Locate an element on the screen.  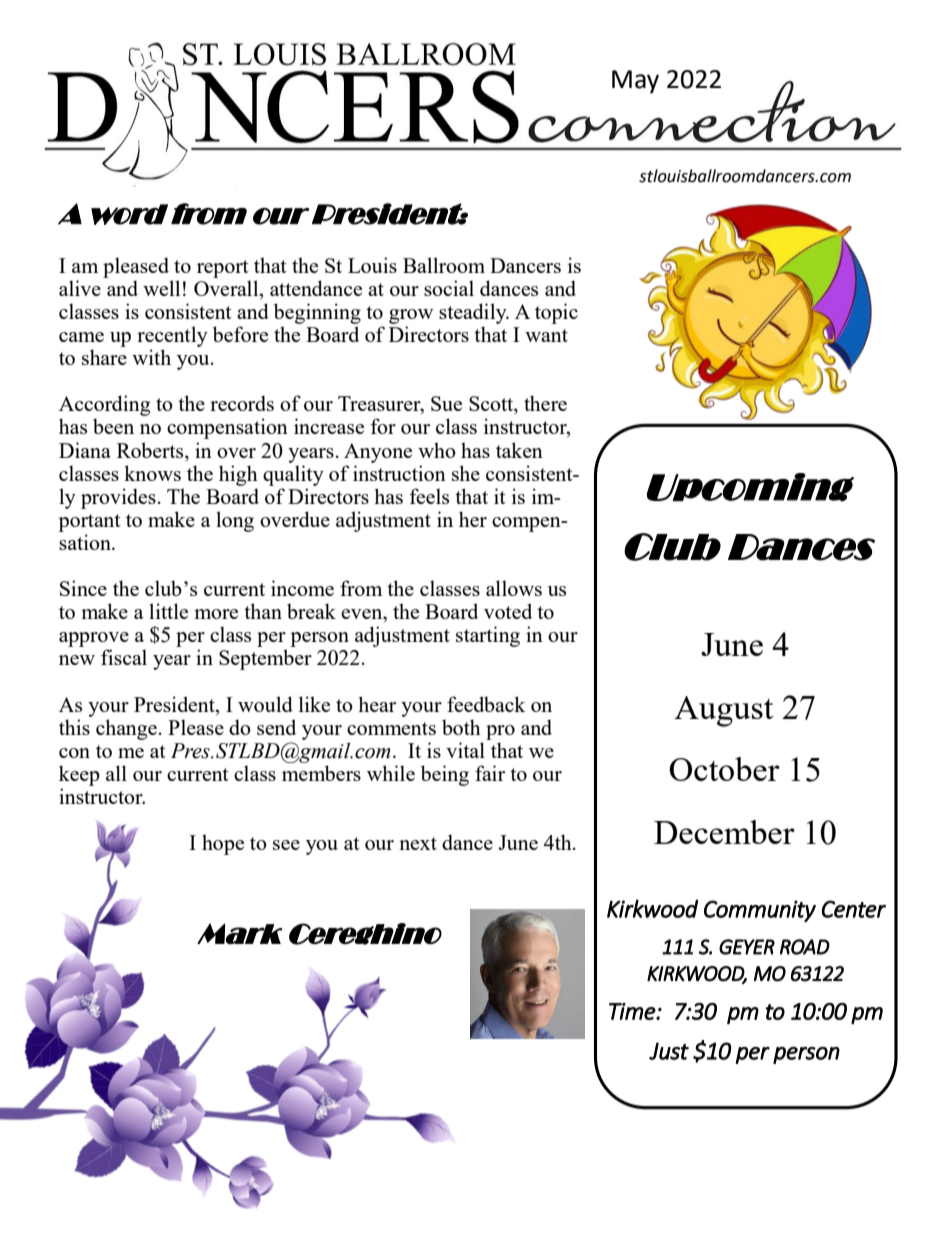
May is located at coordinates (635, 82).
